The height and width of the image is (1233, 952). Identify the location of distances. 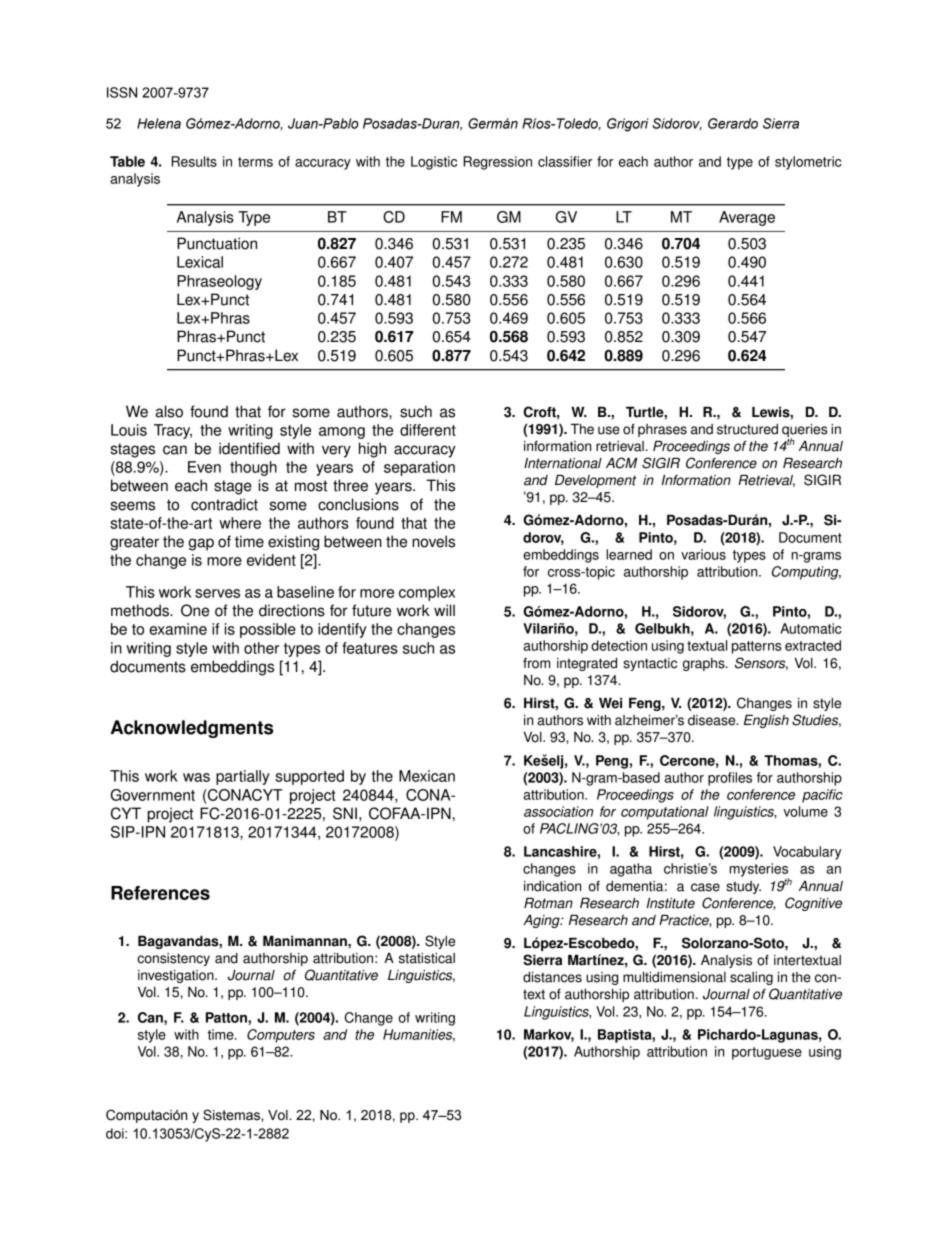
(552, 977).
